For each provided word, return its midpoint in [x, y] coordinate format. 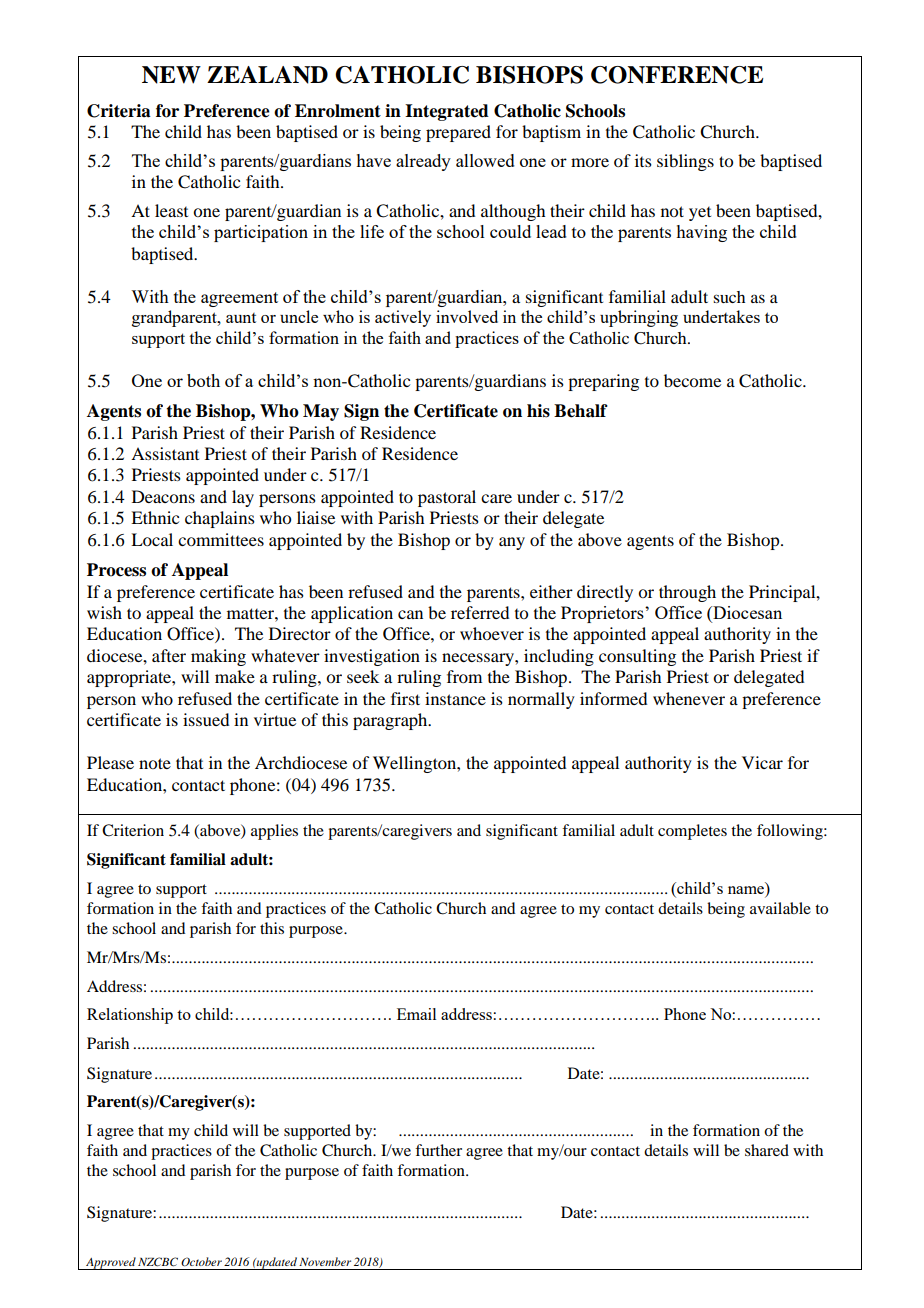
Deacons [163, 496]
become [692, 380]
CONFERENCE [677, 75]
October [201, 1262]
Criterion [133, 830]
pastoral [447, 498]
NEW [171, 75]
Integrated [447, 112]
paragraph [391, 721]
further [438, 1150]
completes [692, 832]
